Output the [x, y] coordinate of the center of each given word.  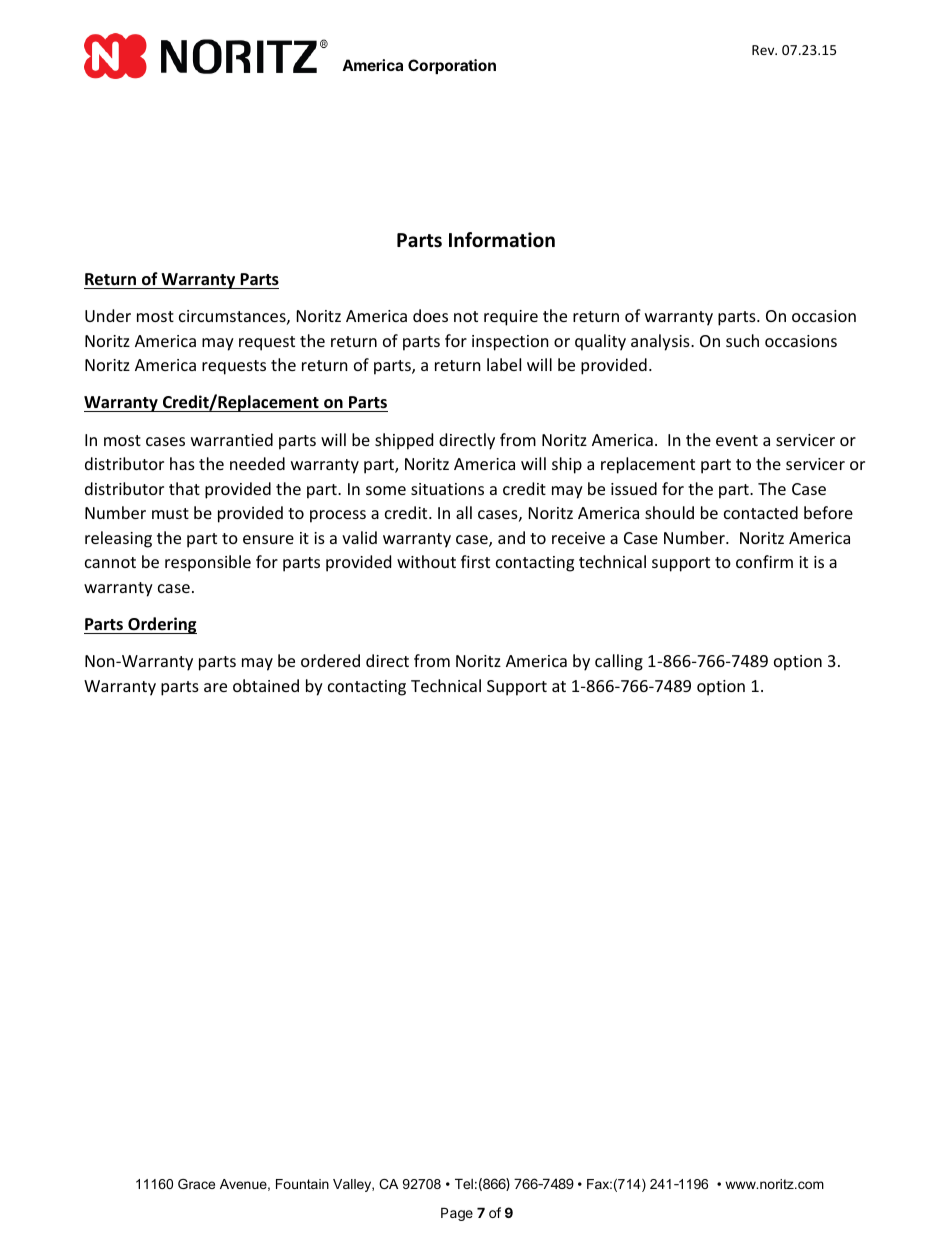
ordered [330, 660]
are [215, 687]
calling [619, 662]
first [475, 561]
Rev [764, 50]
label [504, 364]
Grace [196, 1184]
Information [502, 240]
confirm [764, 561]
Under [108, 315]
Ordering [161, 625]
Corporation [452, 66]
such [742, 340]
